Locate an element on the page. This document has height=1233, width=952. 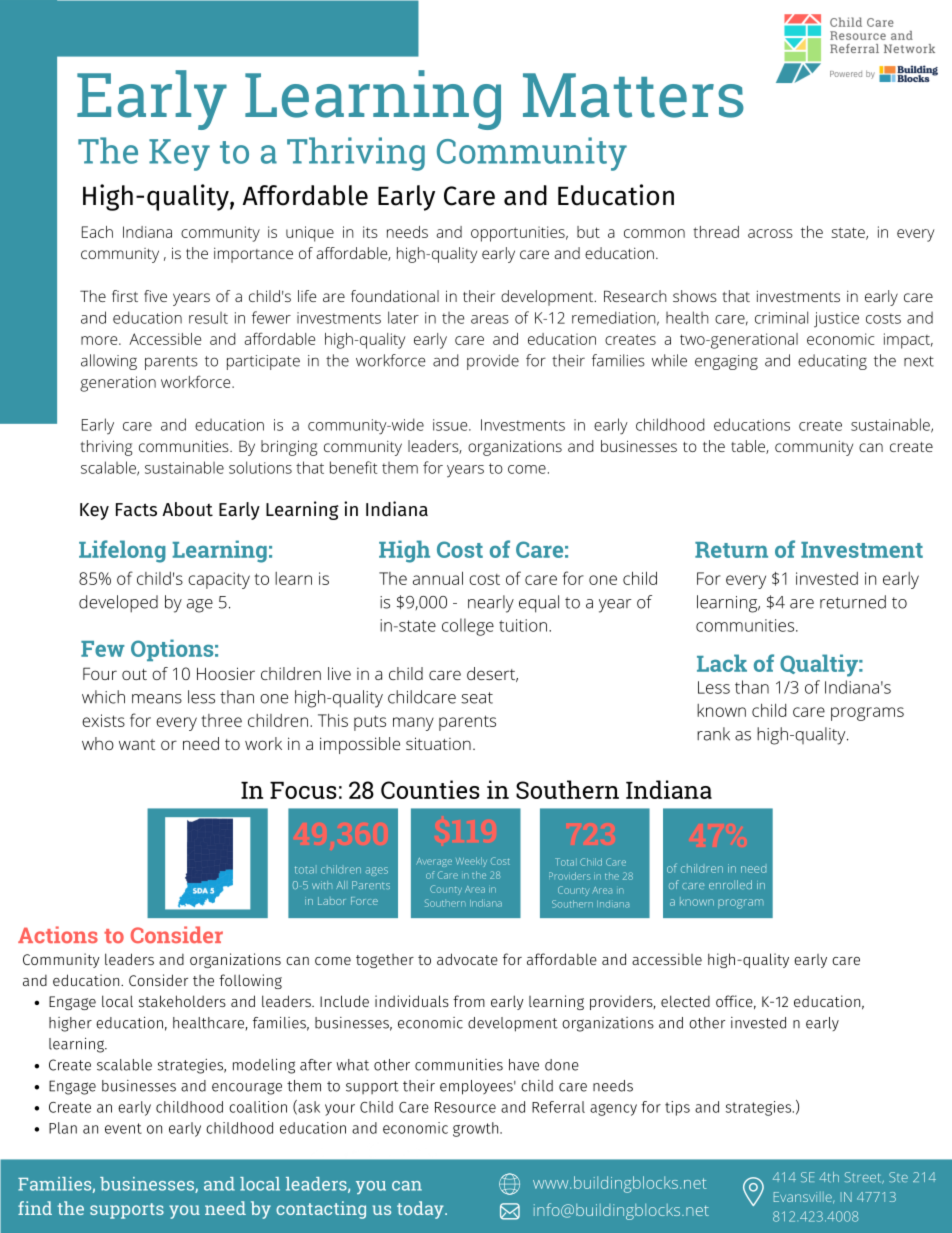
college is located at coordinates (468, 627).
